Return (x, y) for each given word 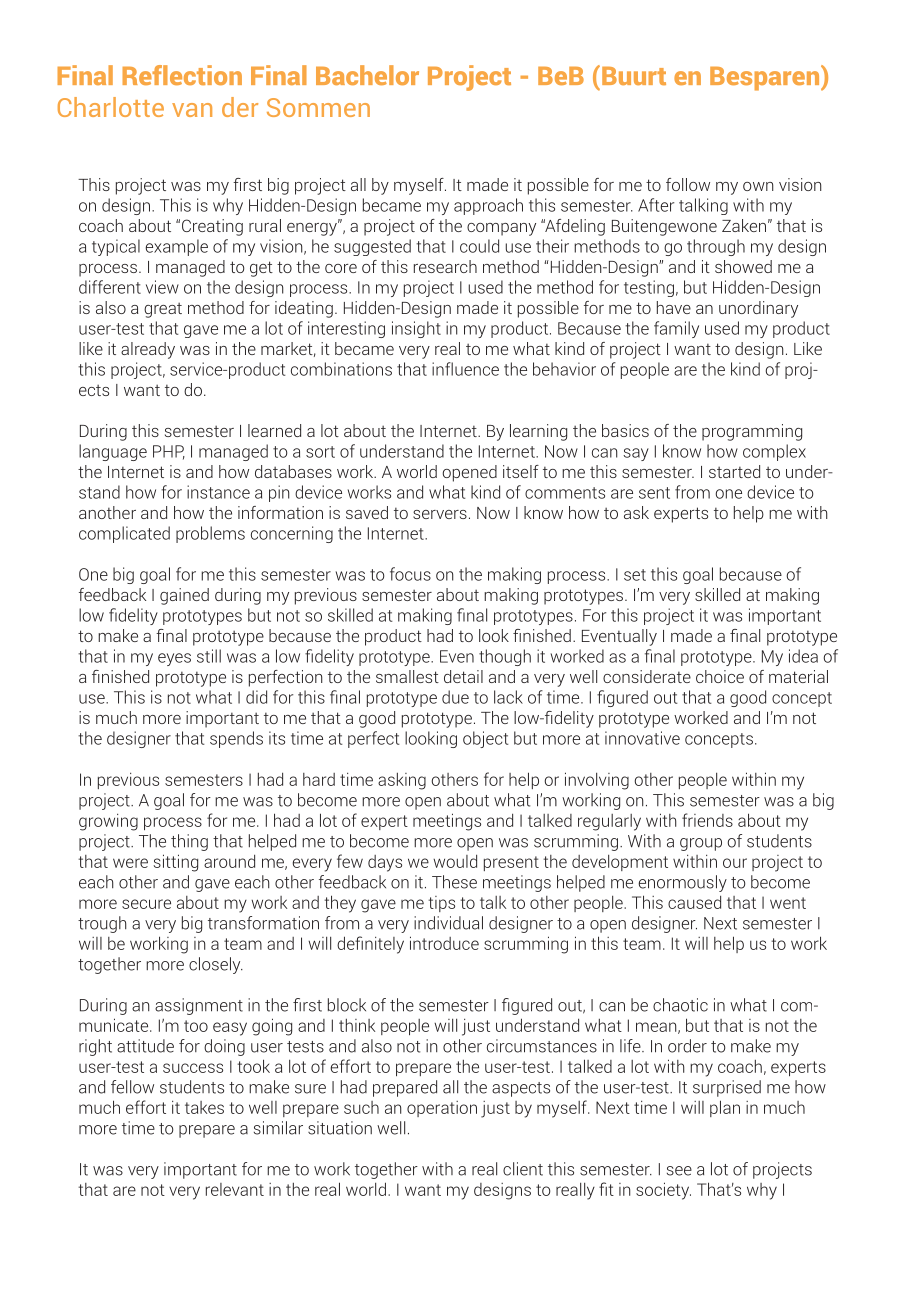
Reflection (182, 75)
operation (442, 1109)
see (679, 1171)
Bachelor (367, 75)
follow (688, 184)
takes (204, 1107)
